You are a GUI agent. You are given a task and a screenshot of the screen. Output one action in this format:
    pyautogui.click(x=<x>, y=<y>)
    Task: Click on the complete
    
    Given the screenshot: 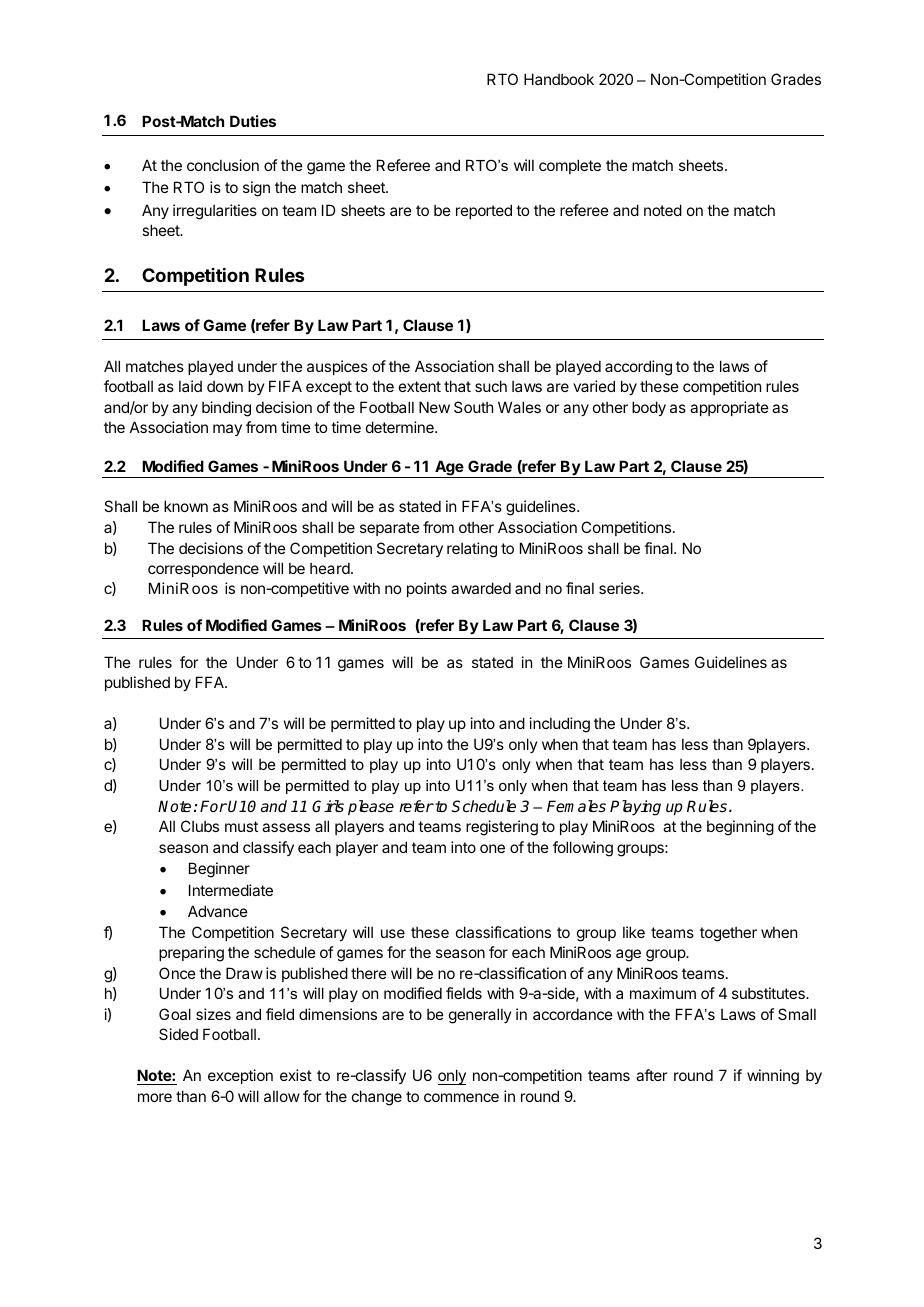 What is the action you would take?
    pyautogui.click(x=570, y=166)
